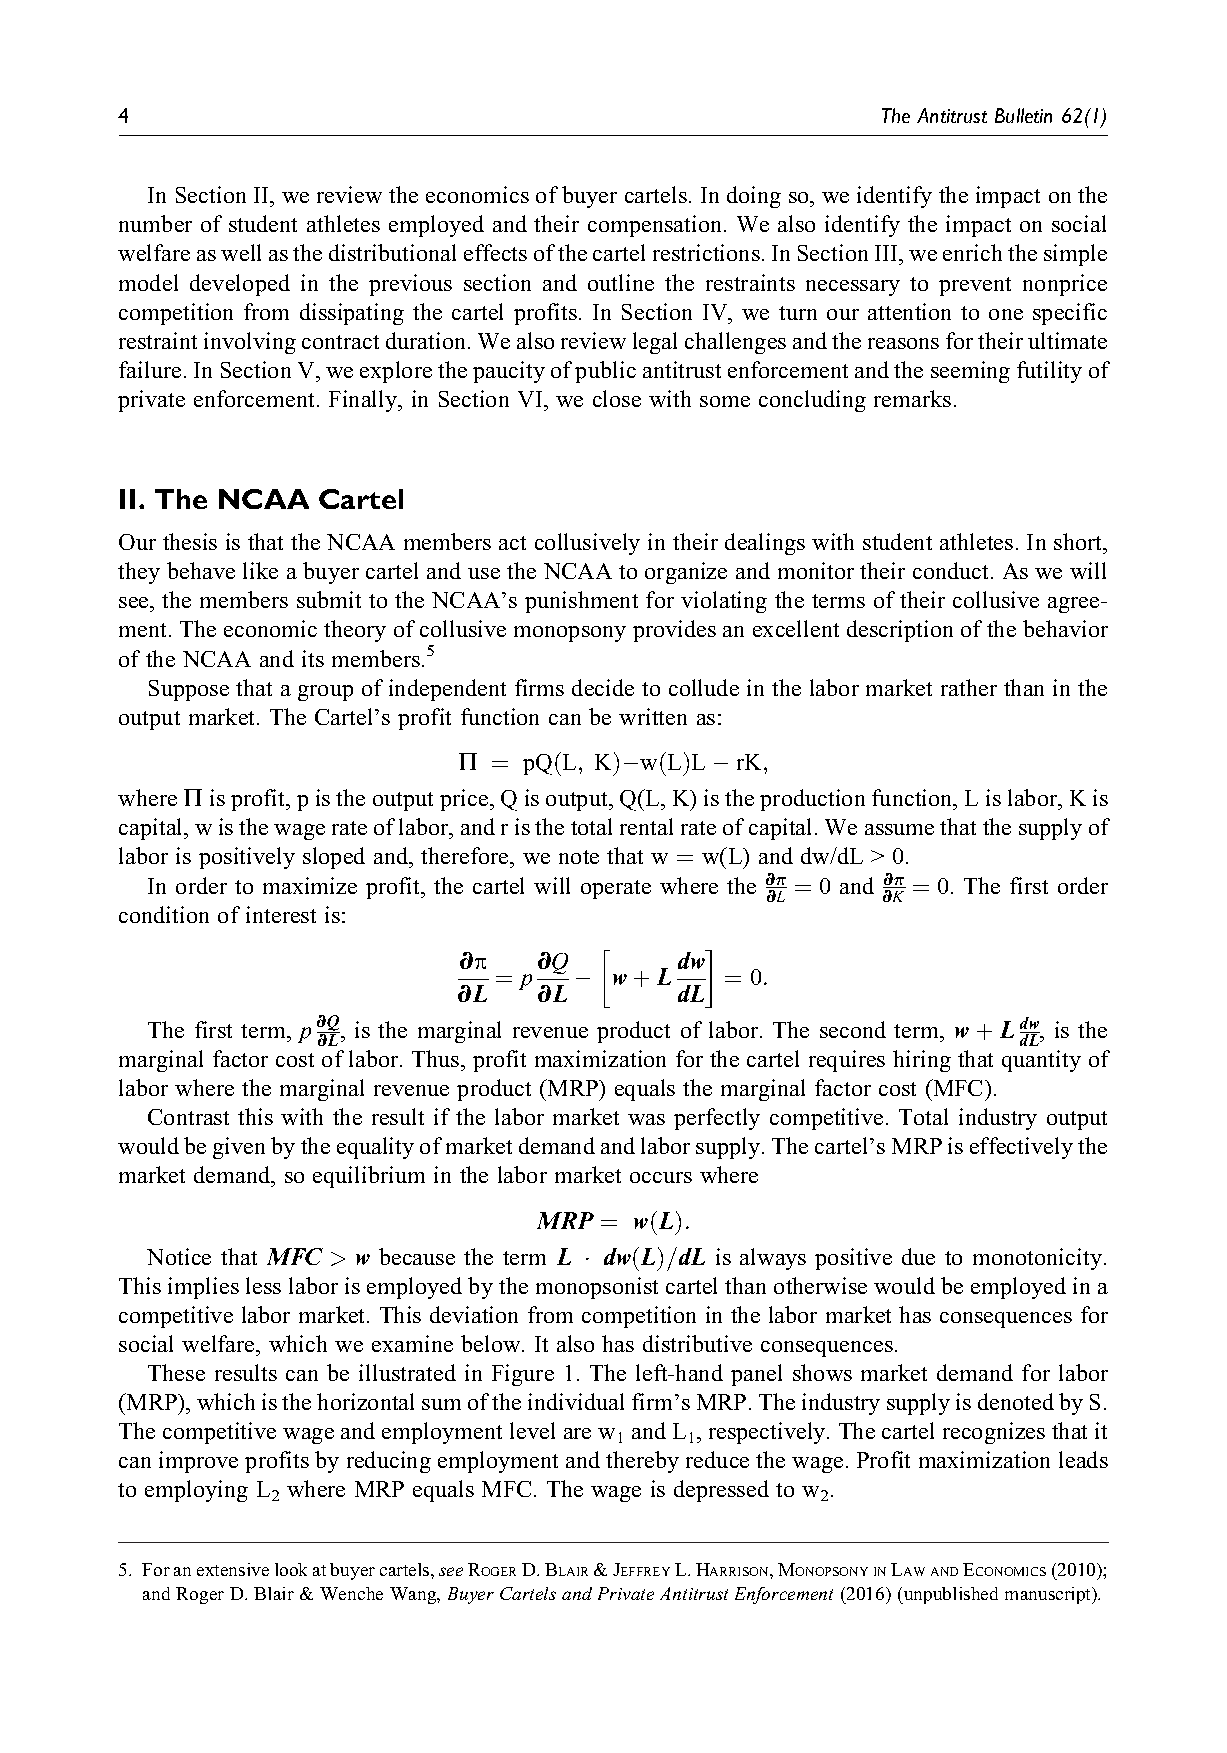  I want to click on thereby, so click(642, 1462).
